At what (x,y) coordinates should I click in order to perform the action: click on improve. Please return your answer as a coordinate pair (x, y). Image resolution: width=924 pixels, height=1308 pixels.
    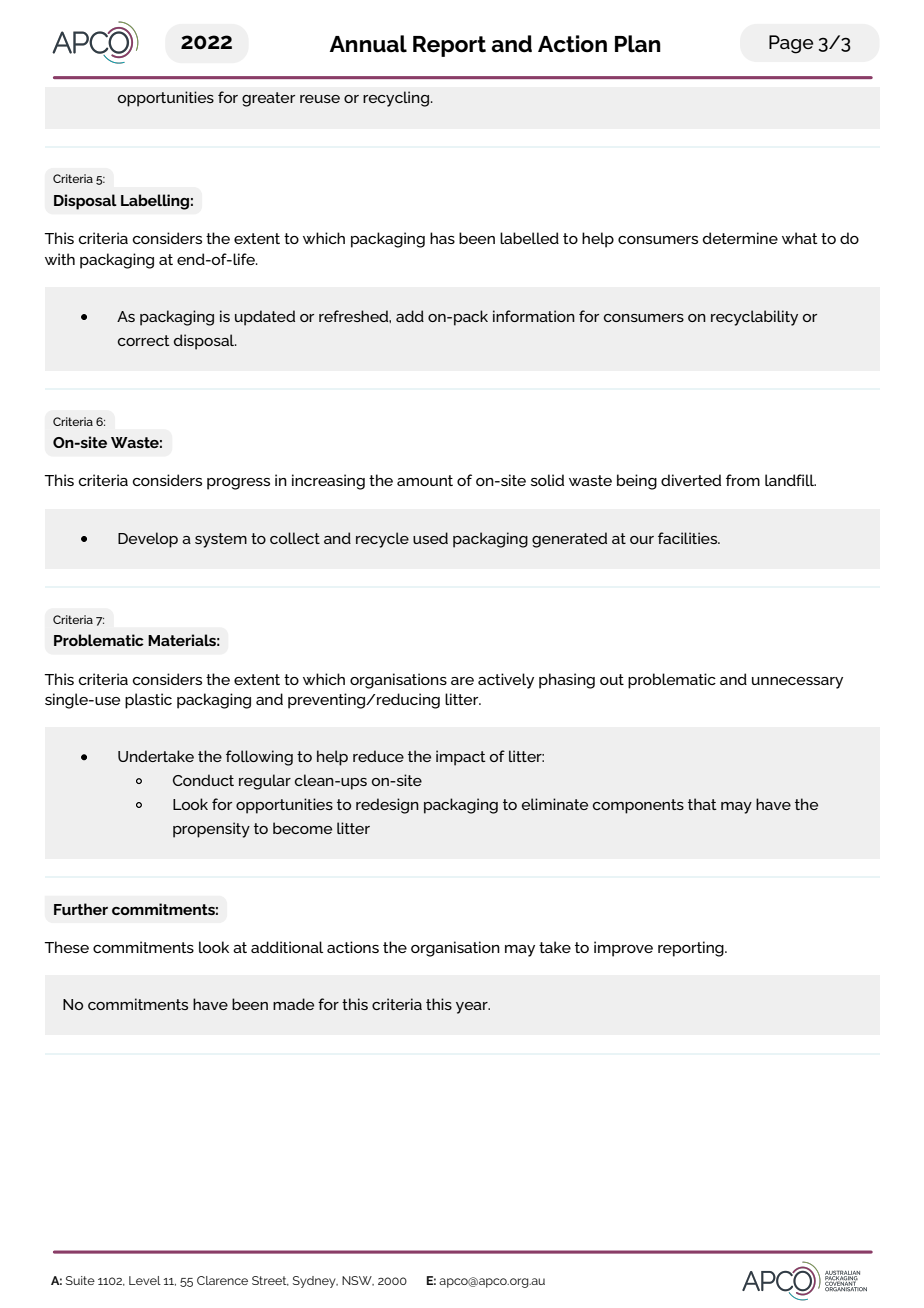
    Looking at the image, I should click on (623, 949).
